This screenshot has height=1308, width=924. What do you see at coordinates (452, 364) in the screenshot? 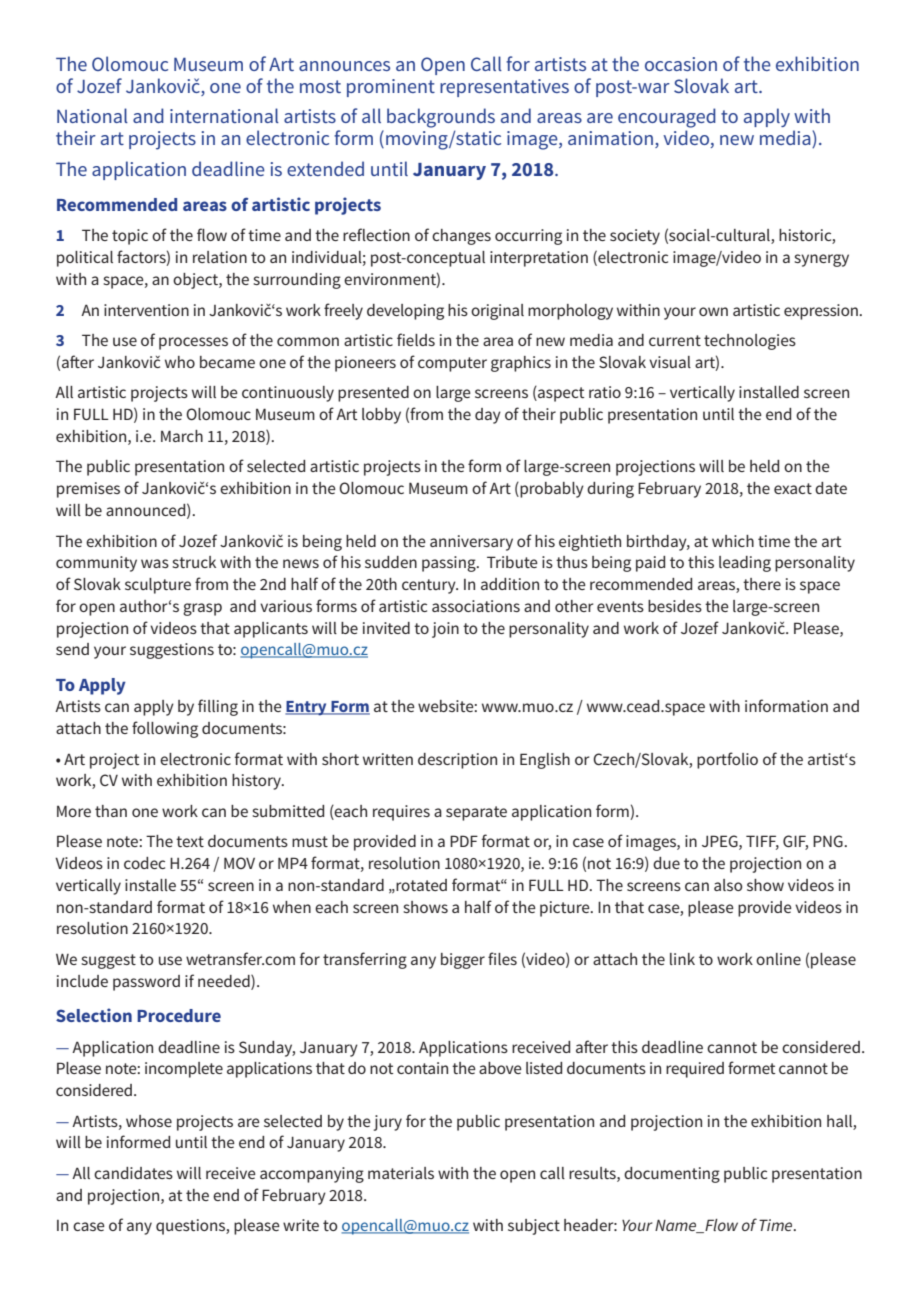
I see `computer` at bounding box center [452, 364].
